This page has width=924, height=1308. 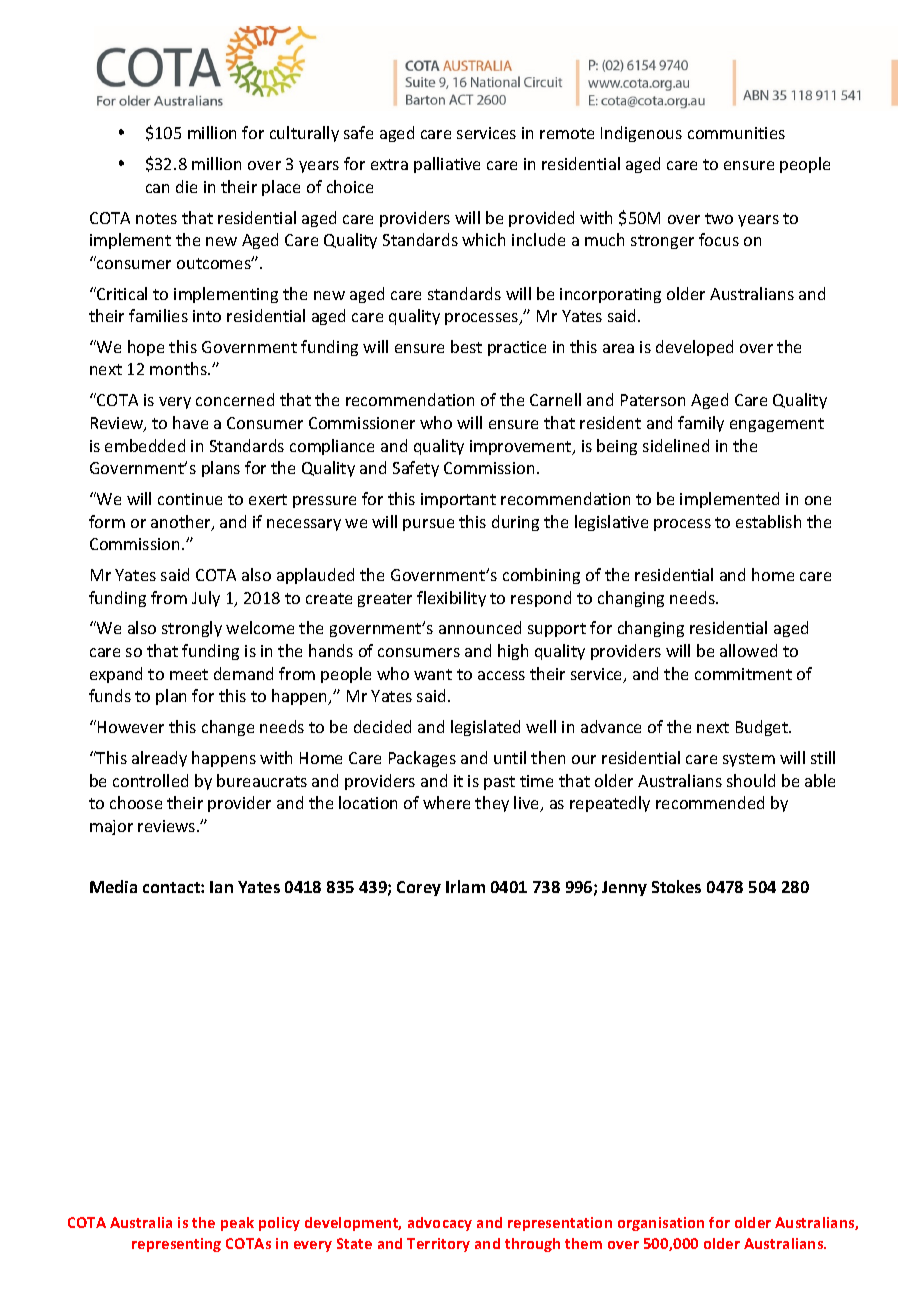 What do you see at coordinates (190, 422) in the page?
I see `have` at bounding box center [190, 422].
